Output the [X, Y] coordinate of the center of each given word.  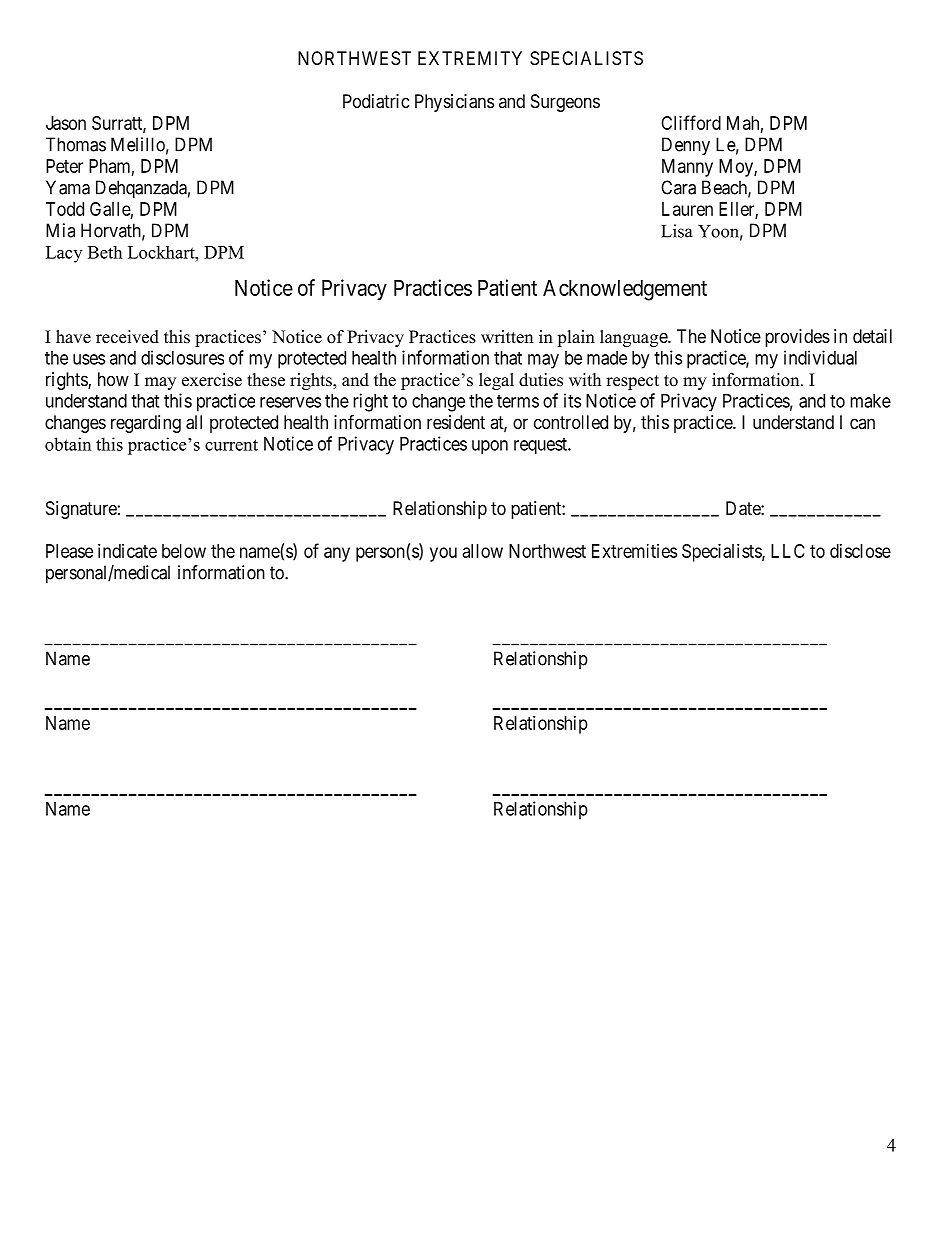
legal [496, 381]
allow [483, 551]
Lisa [677, 231]
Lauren [687, 209]
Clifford [691, 122]
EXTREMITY [470, 58]
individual [820, 357]
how [113, 379]
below [184, 551]
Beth [105, 252]
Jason [66, 123]
